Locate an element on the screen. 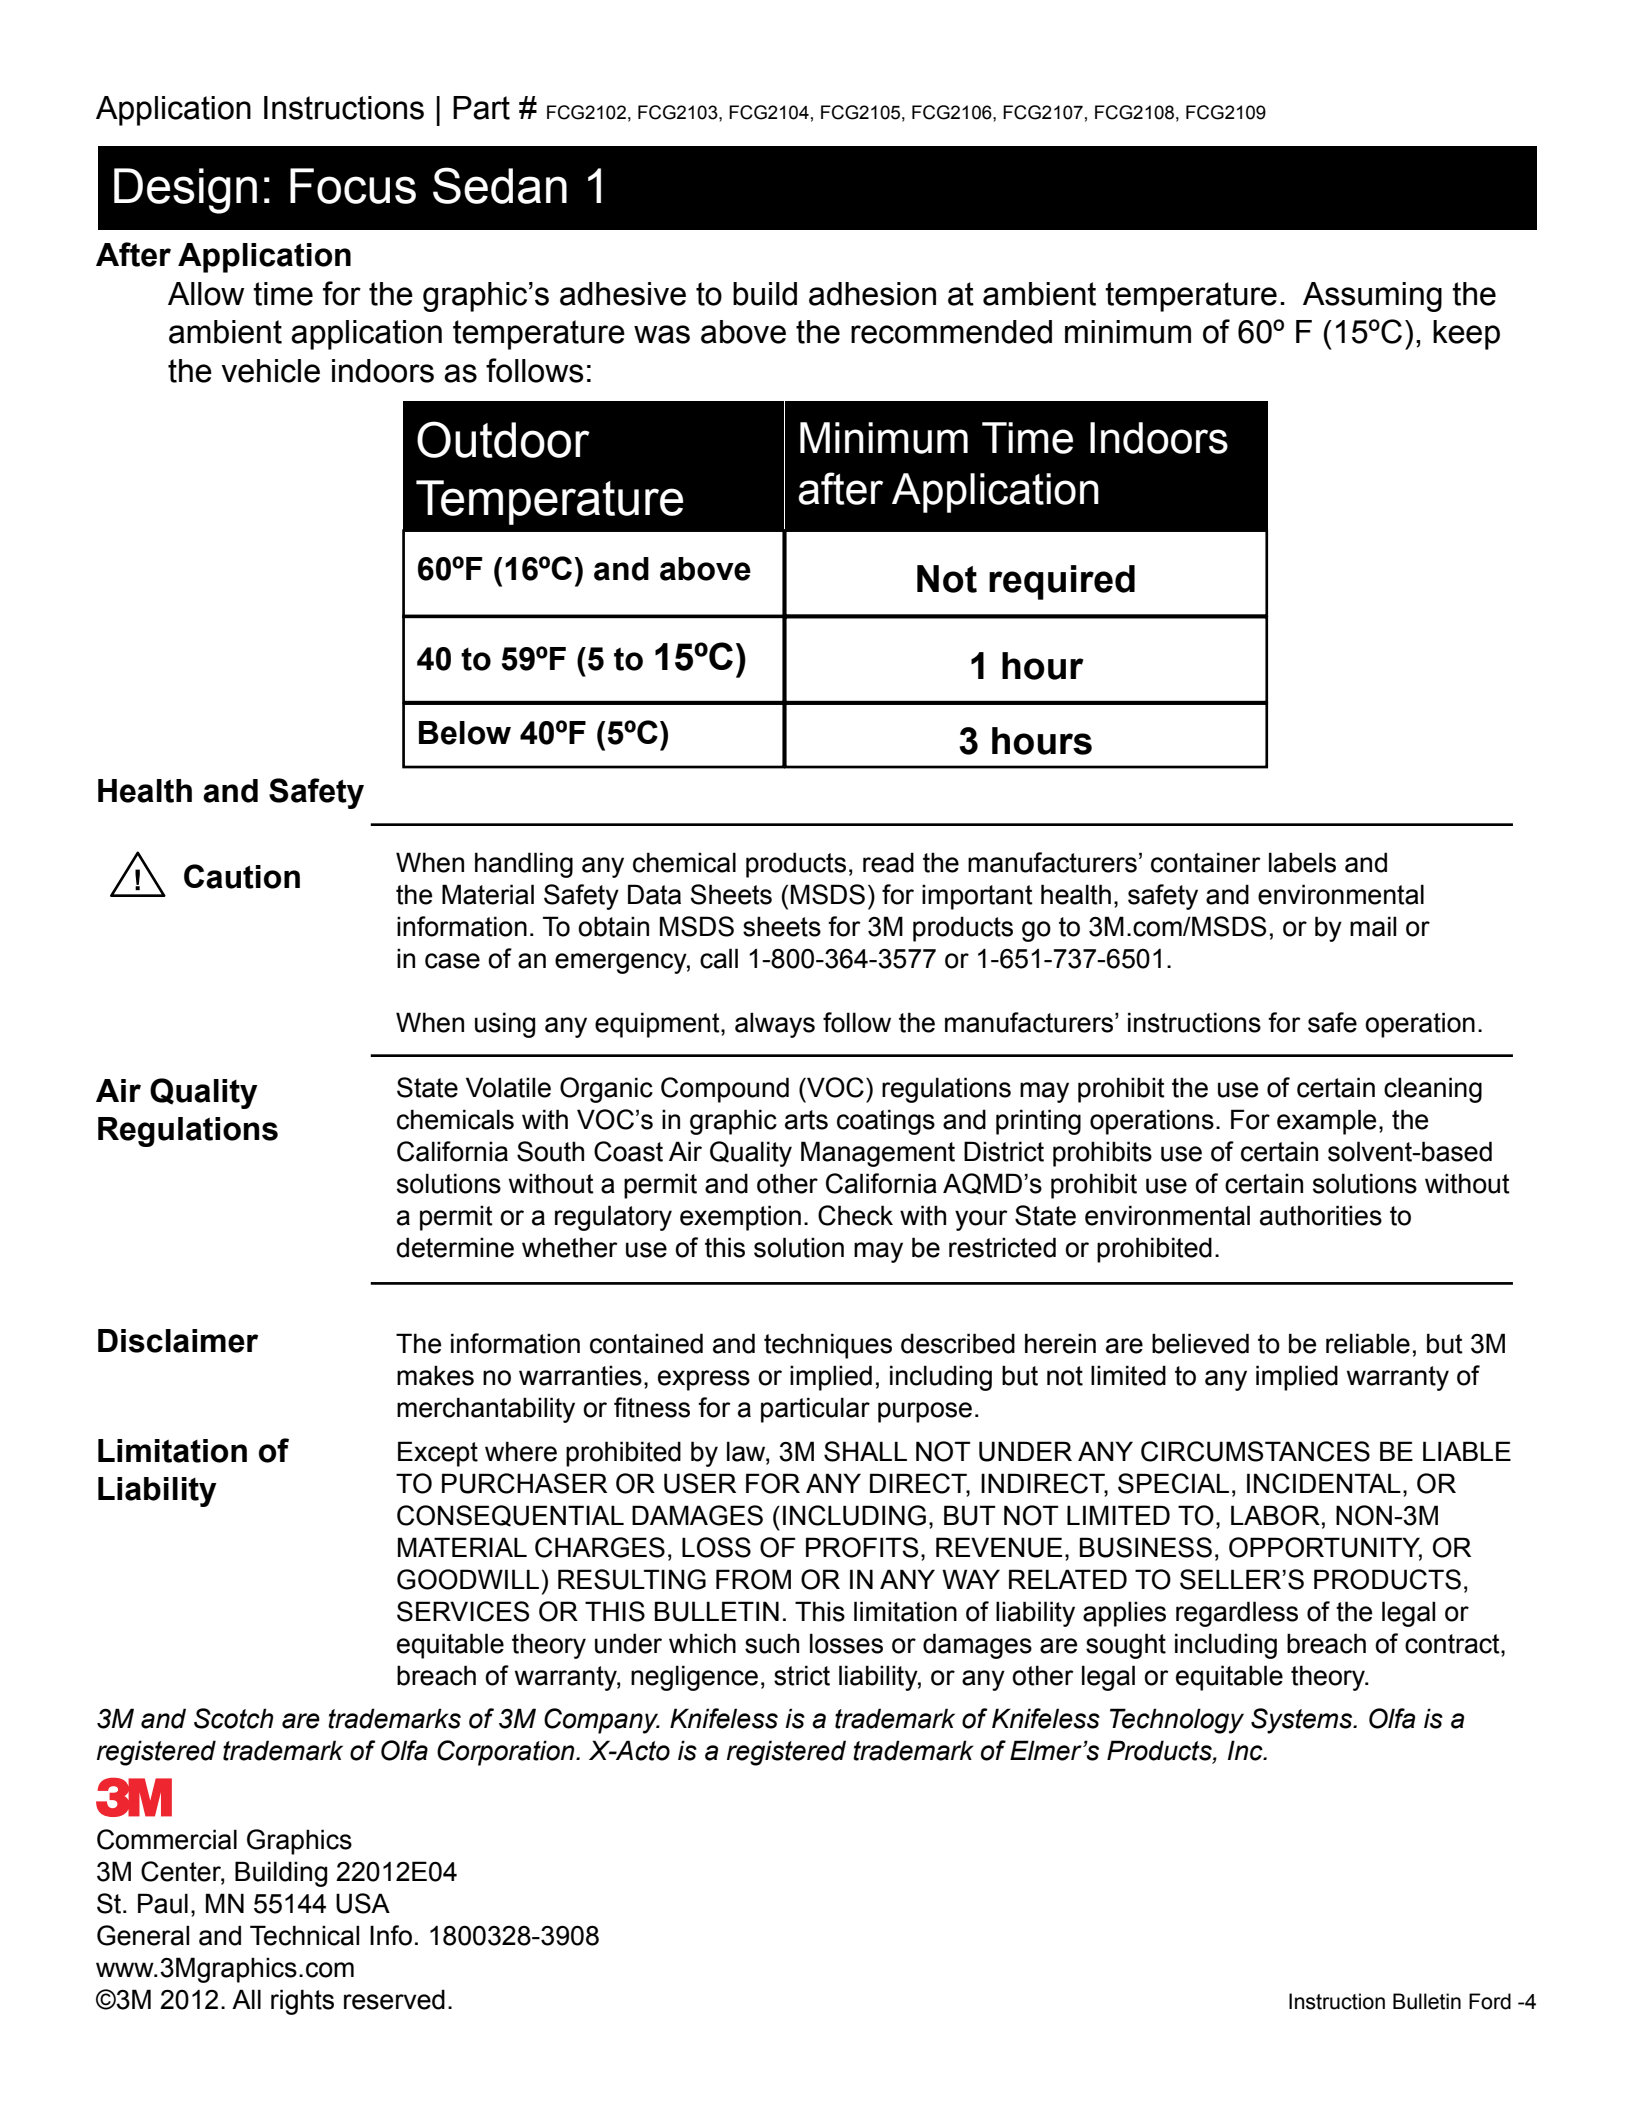 This screenshot has width=1633, height=2114. adhesion is located at coordinates (872, 294).
